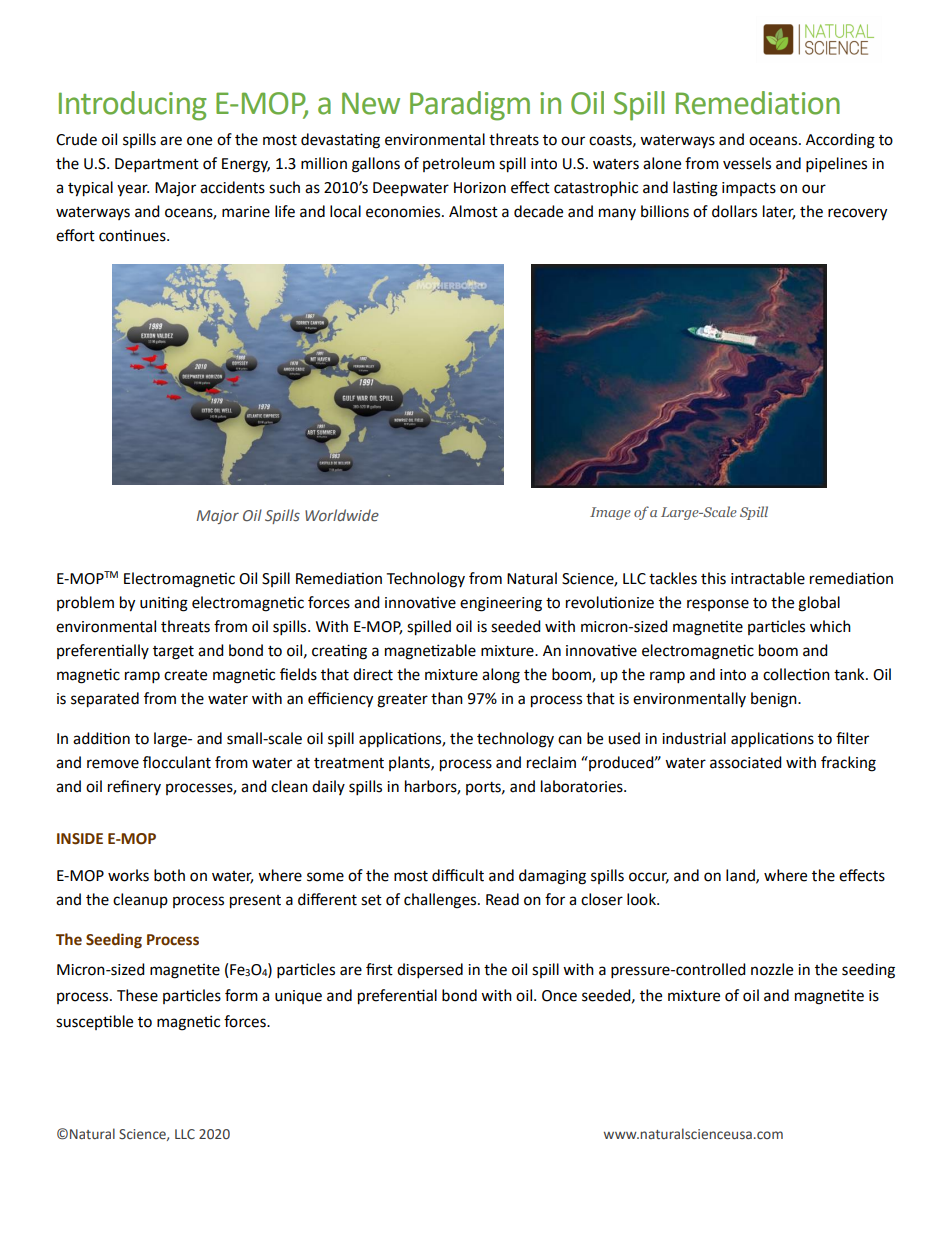 The width and height of the image is (952, 1233). What do you see at coordinates (779, 212) in the image?
I see `later` at bounding box center [779, 212].
